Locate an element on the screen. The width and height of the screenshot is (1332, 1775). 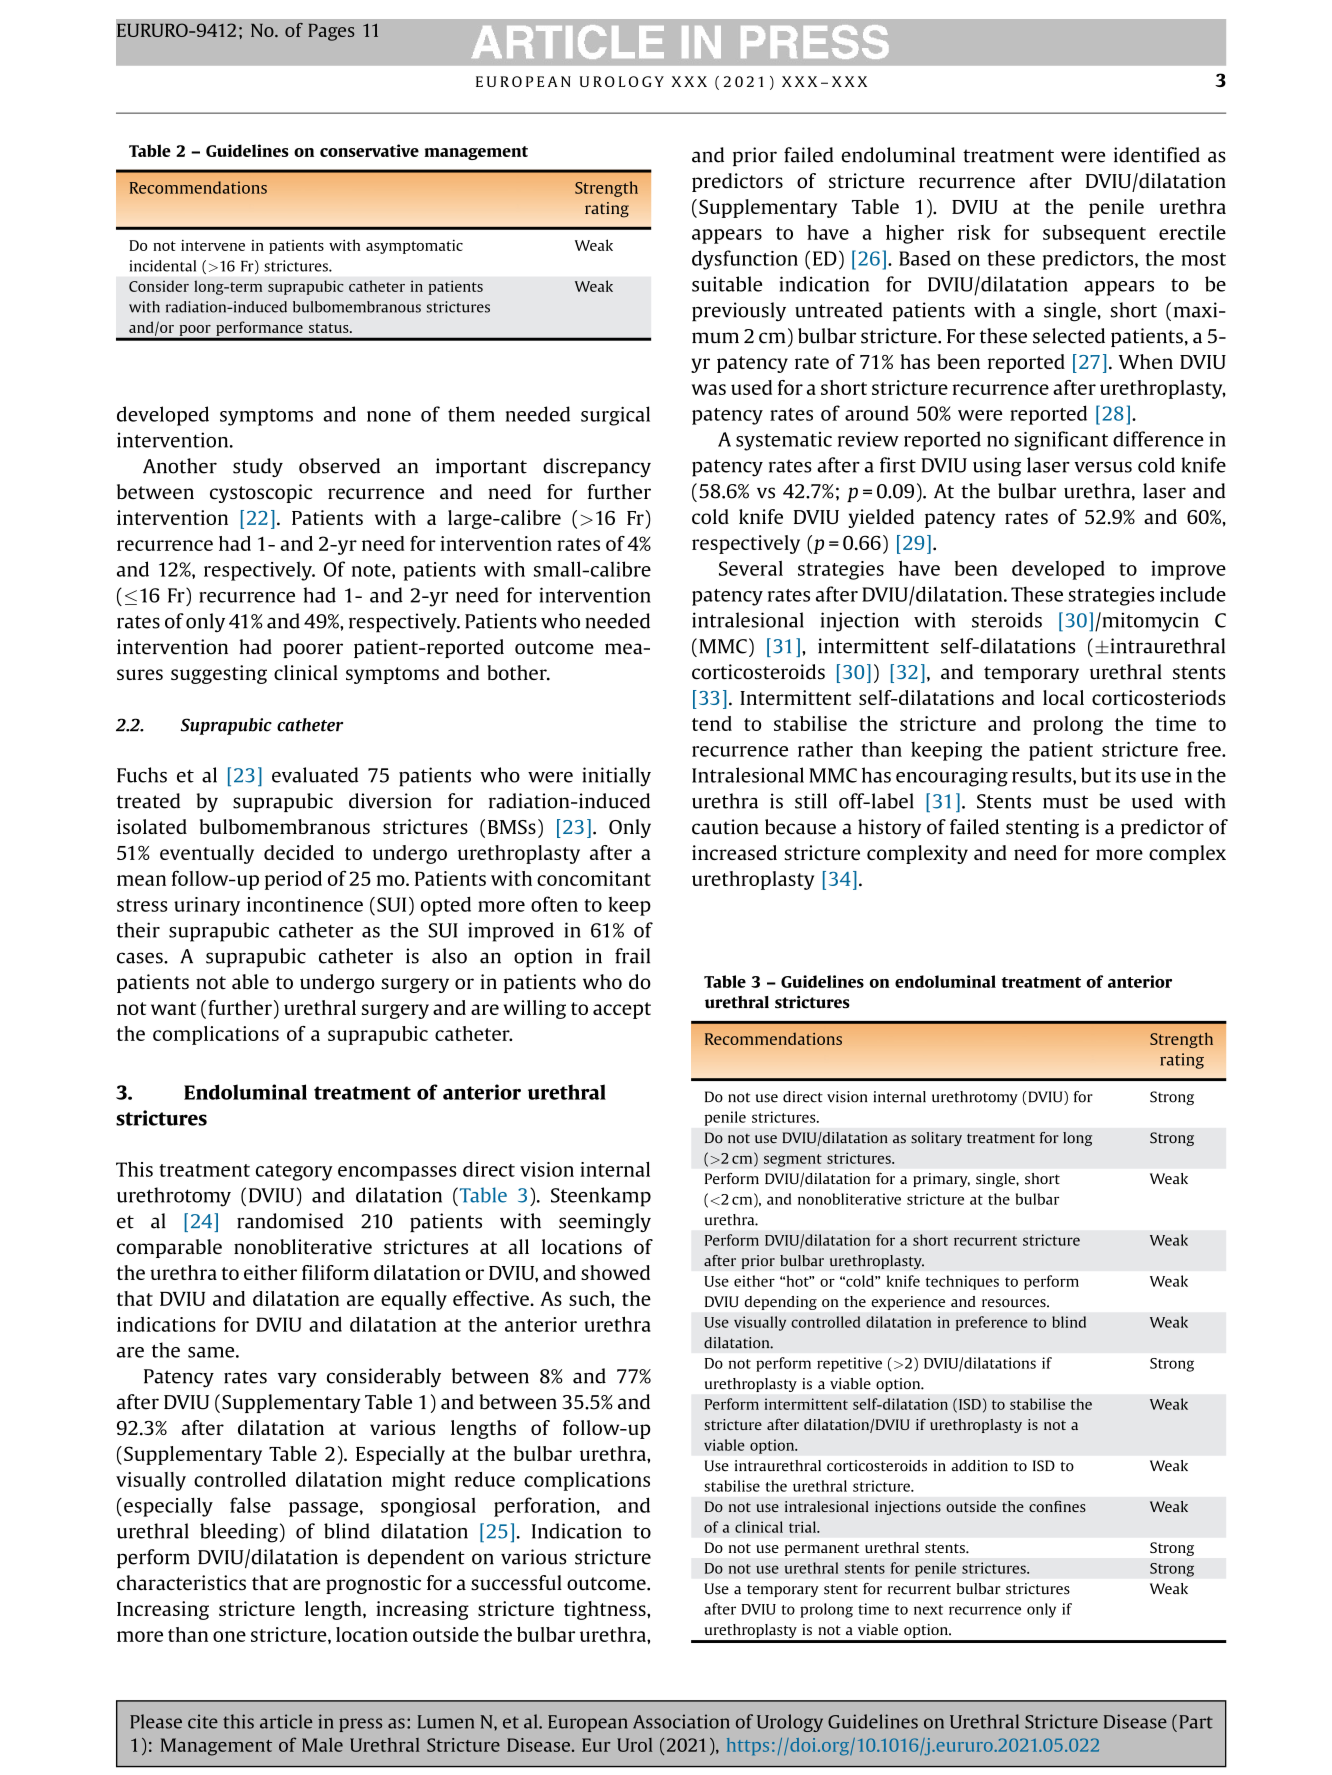
dysfunction is located at coordinates (745, 260).
